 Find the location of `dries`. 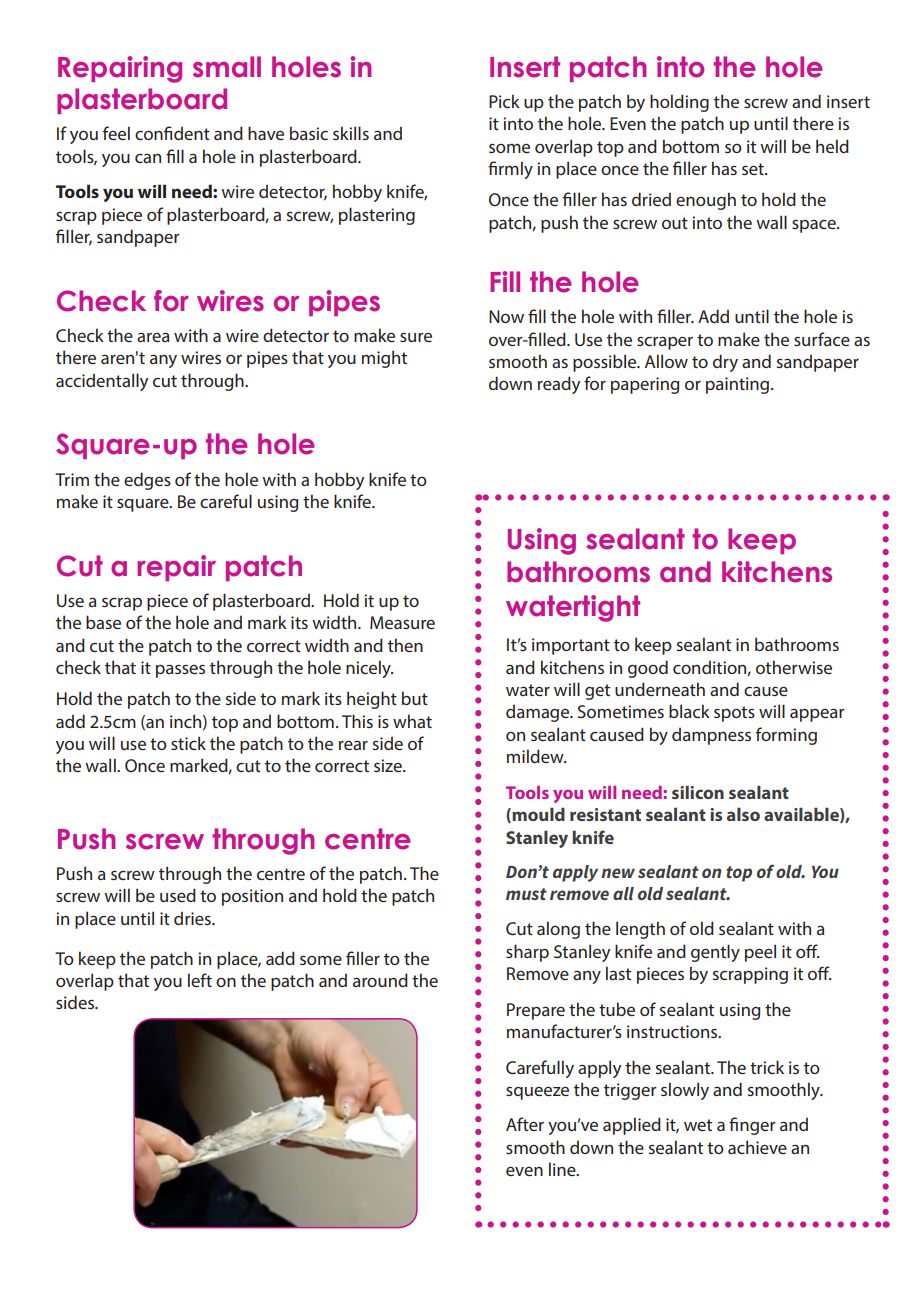

dries is located at coordinates (193, 918).
